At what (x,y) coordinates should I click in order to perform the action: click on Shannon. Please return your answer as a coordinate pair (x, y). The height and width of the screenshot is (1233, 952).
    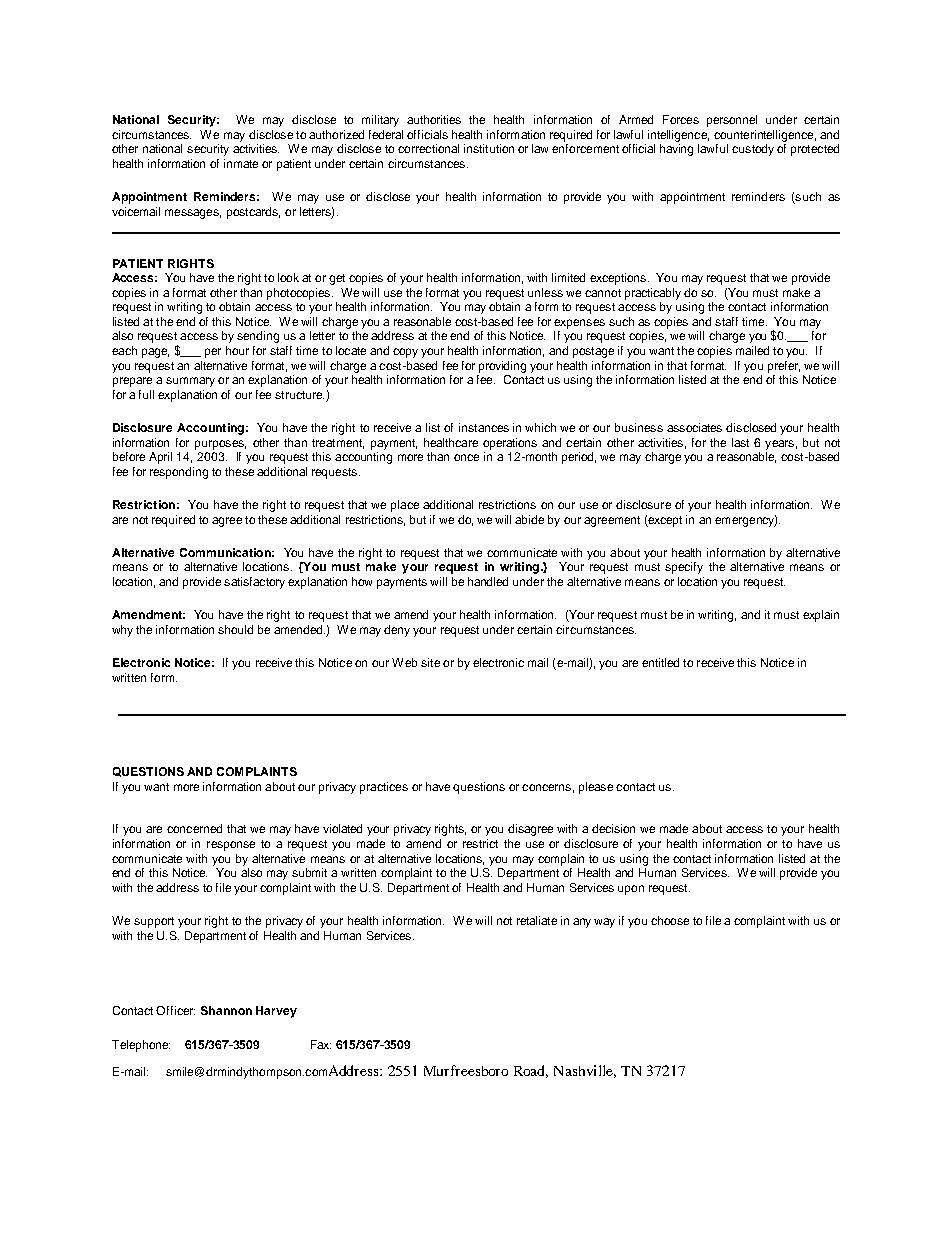
    Looking at the image, I should click on (226, 1010).
